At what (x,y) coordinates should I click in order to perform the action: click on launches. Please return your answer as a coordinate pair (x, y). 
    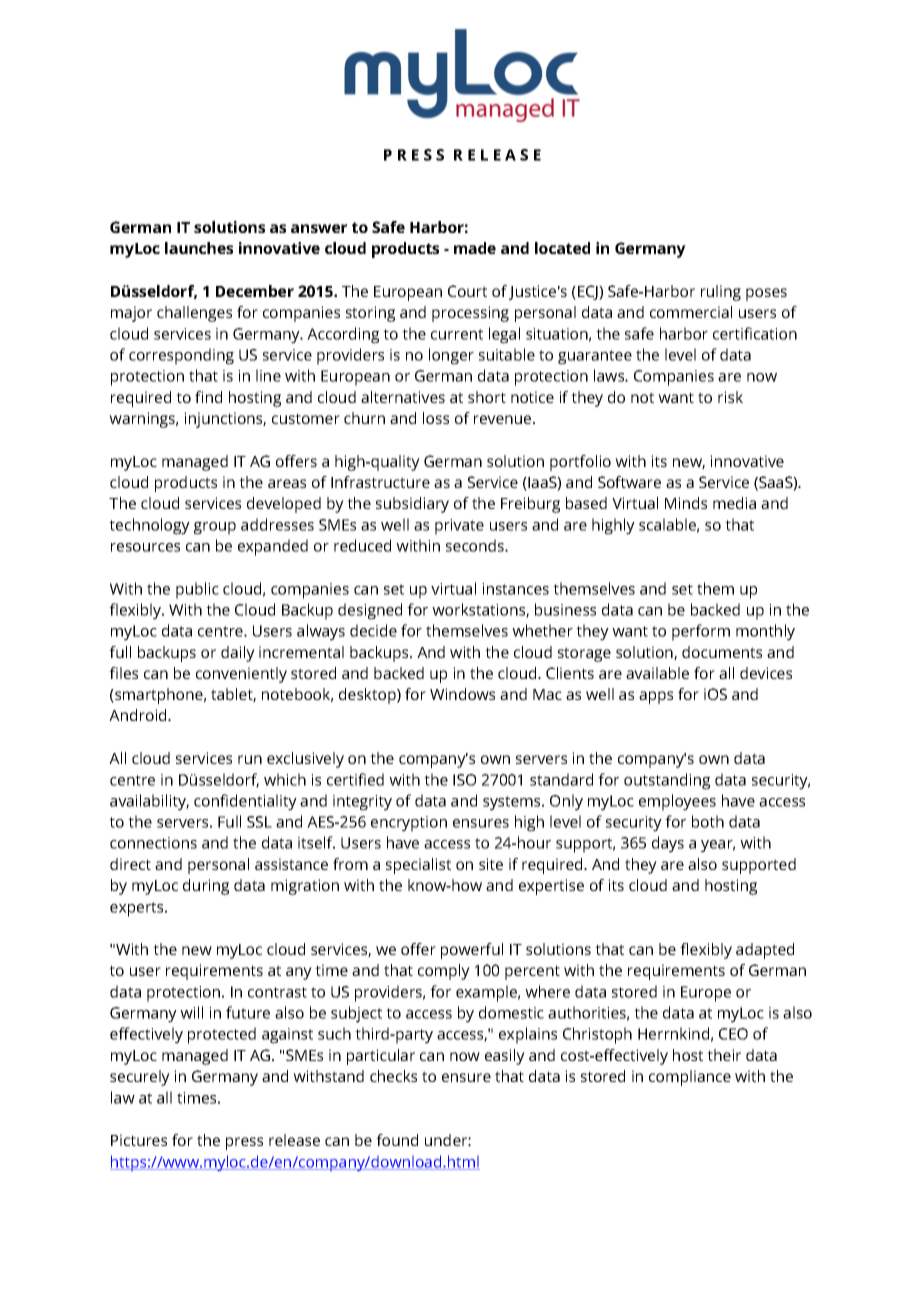
    Looking at the image, I should click on (199, 248).
